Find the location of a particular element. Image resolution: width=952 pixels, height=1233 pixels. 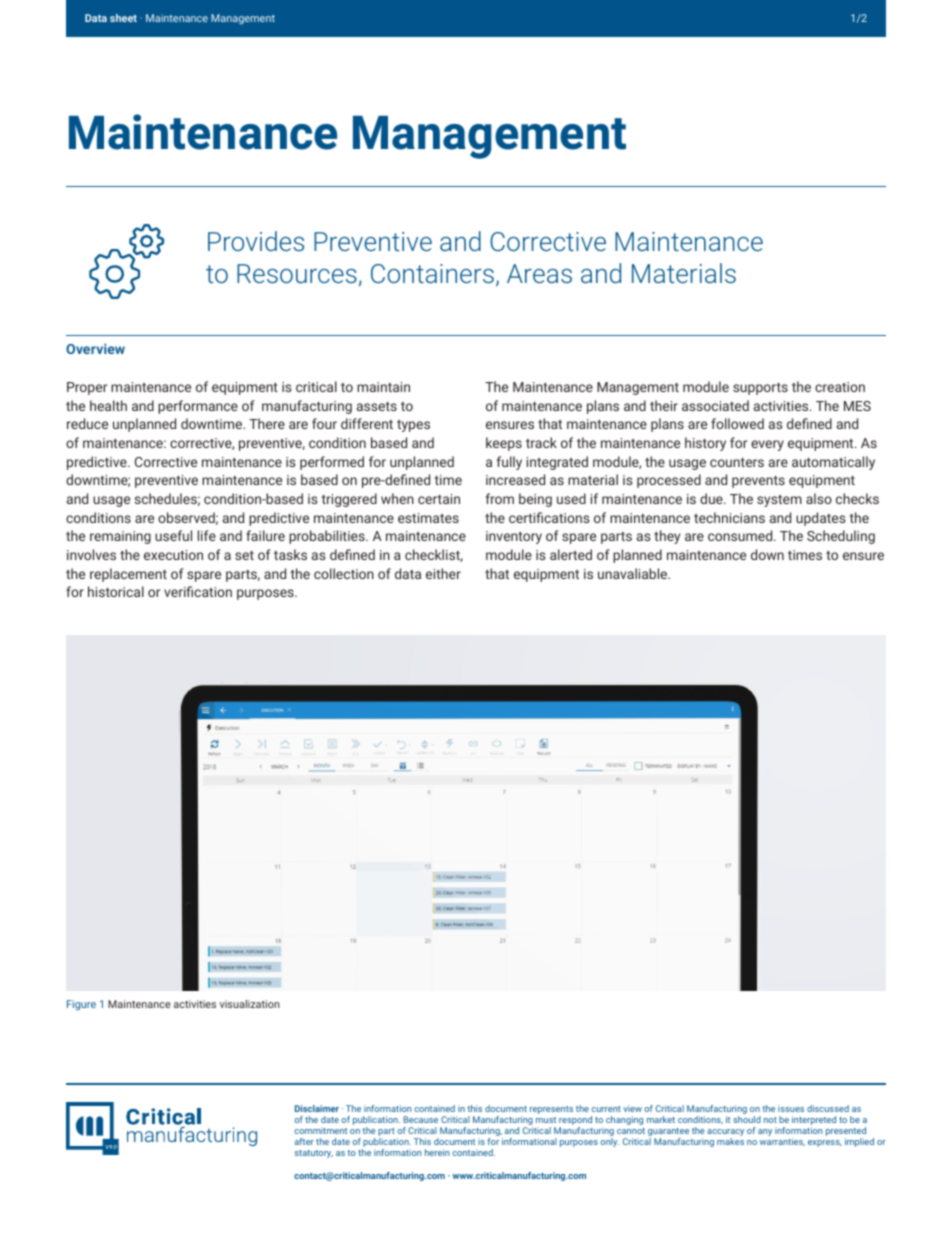

after is located at coordinates (304, 1141).
